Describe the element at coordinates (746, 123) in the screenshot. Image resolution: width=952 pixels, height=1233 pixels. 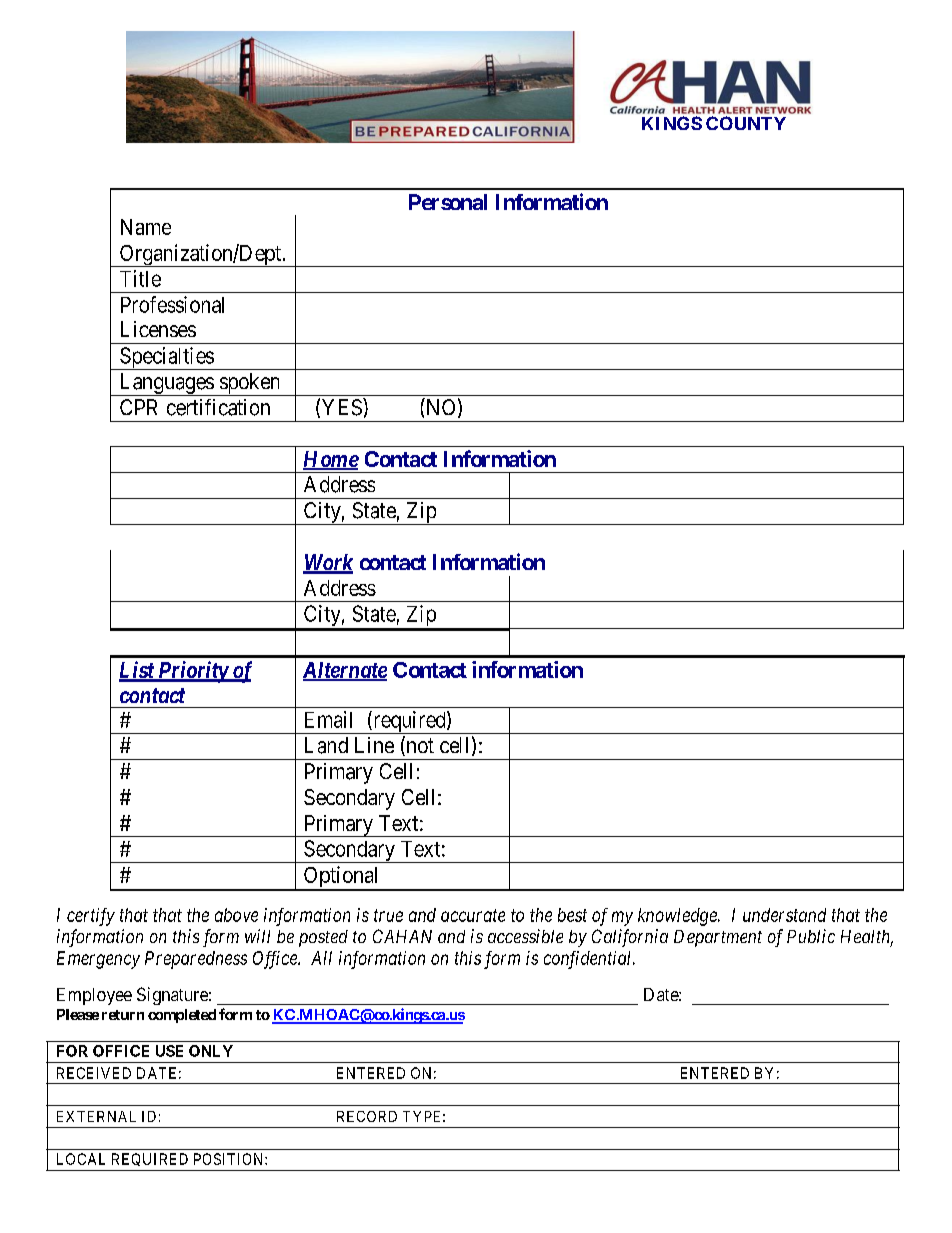
I see `COUNTY` at that location.
